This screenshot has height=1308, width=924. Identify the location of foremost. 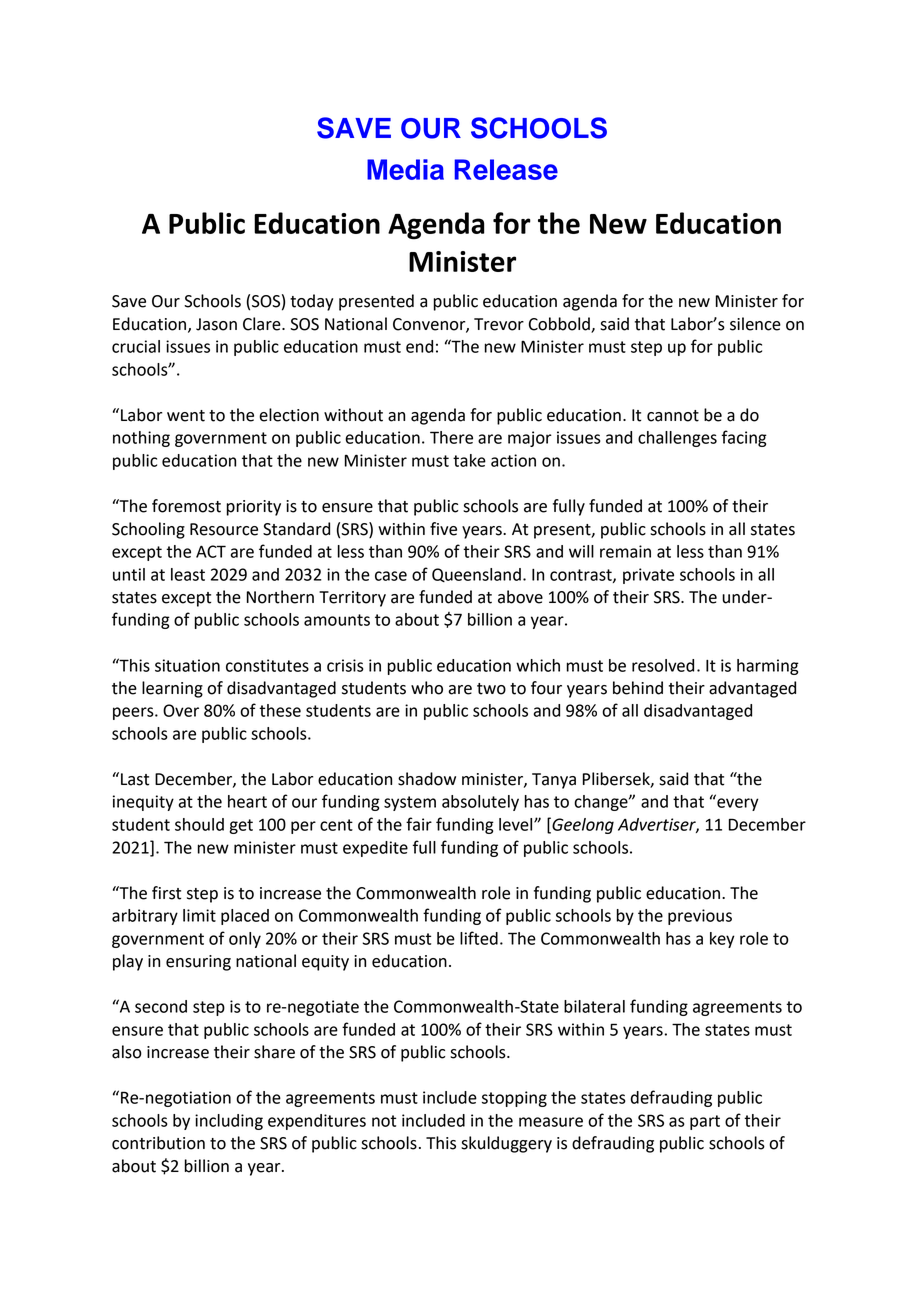
(186, 506).
